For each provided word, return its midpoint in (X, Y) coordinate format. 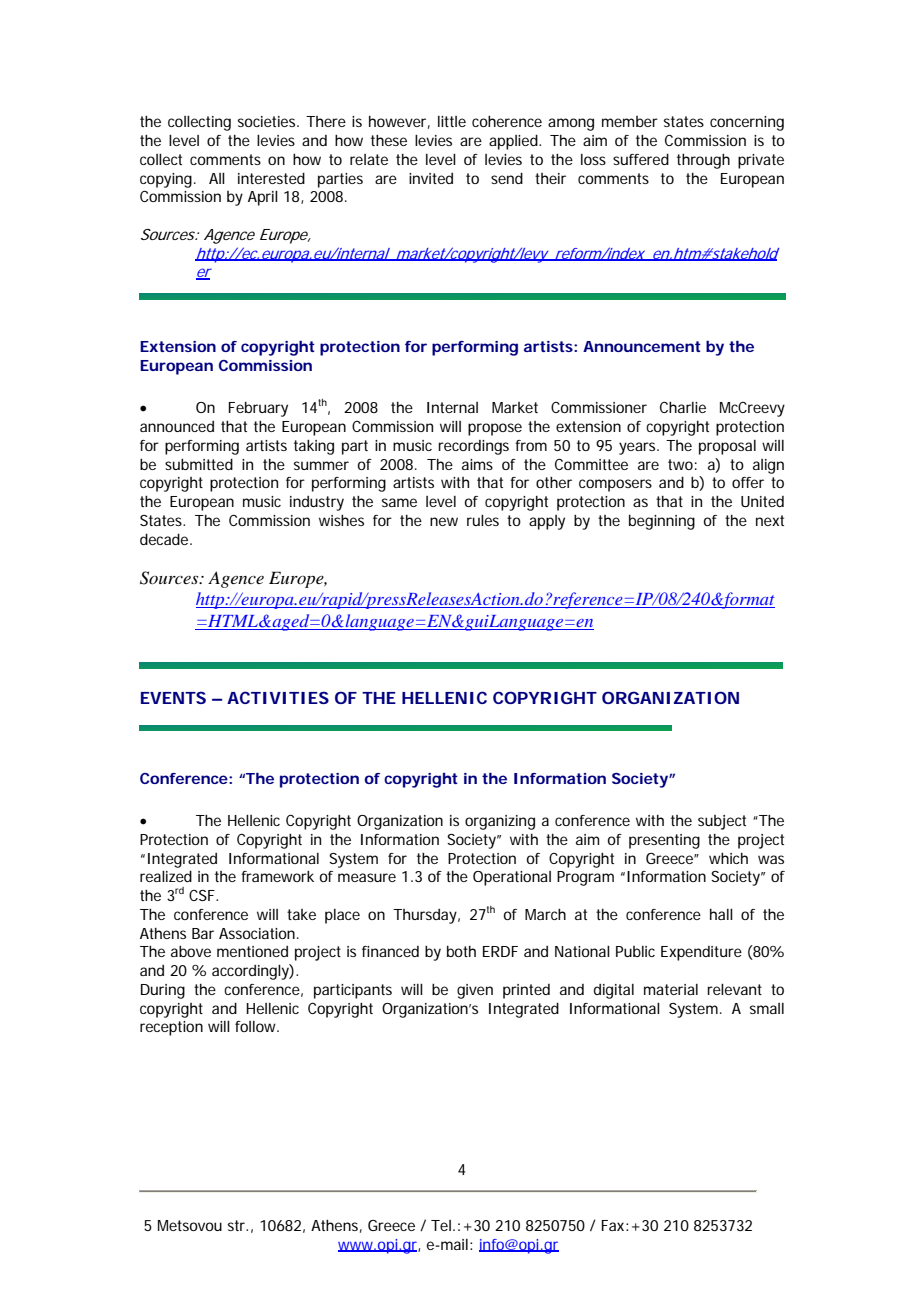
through (703, 161)
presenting (664, 841)
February (258, 409)
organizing (500, 822)
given (475, 991)
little (452, 121)
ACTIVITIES (278, 697)
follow (257, 1026)
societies (268, 121)
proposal (727, 447)
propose (495, 429)
